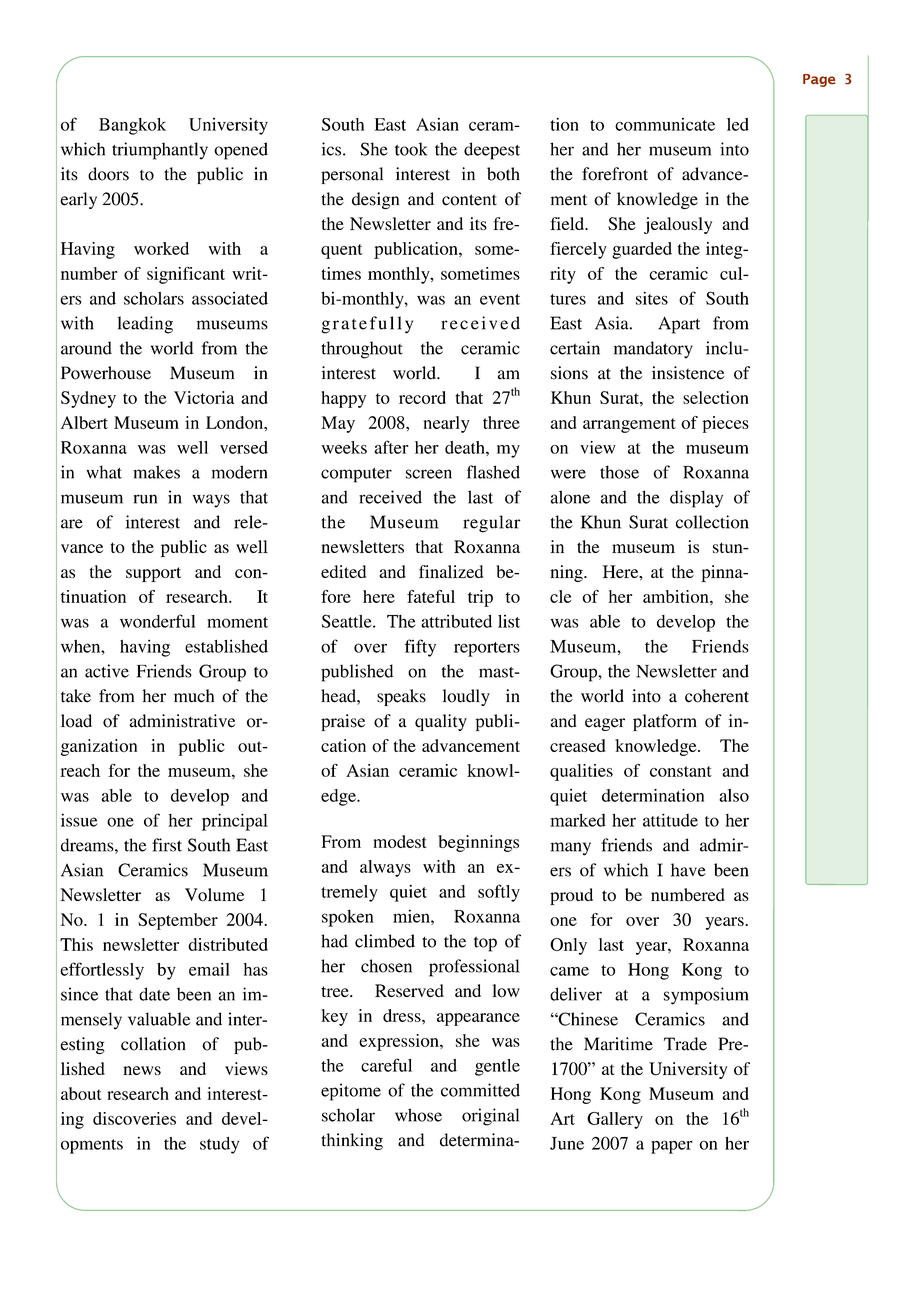 The image size is (924, 1308). I want to click on display, so click(696, 499).
